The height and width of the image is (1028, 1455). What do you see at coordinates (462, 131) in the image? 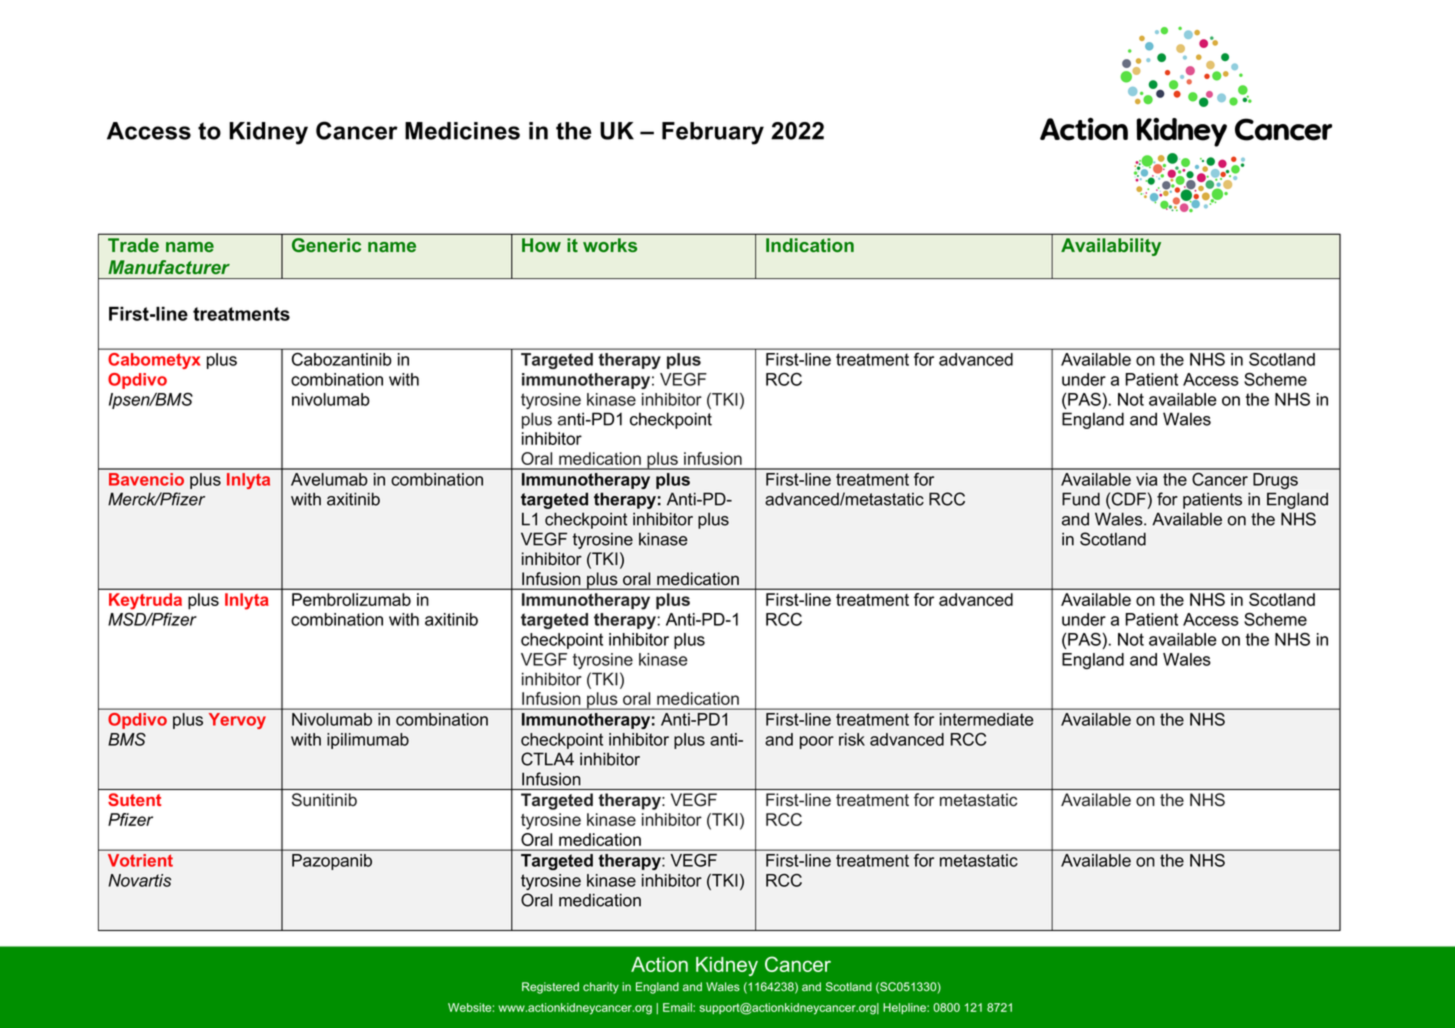
I see `Medicines` at bounding box center [462, 131].
